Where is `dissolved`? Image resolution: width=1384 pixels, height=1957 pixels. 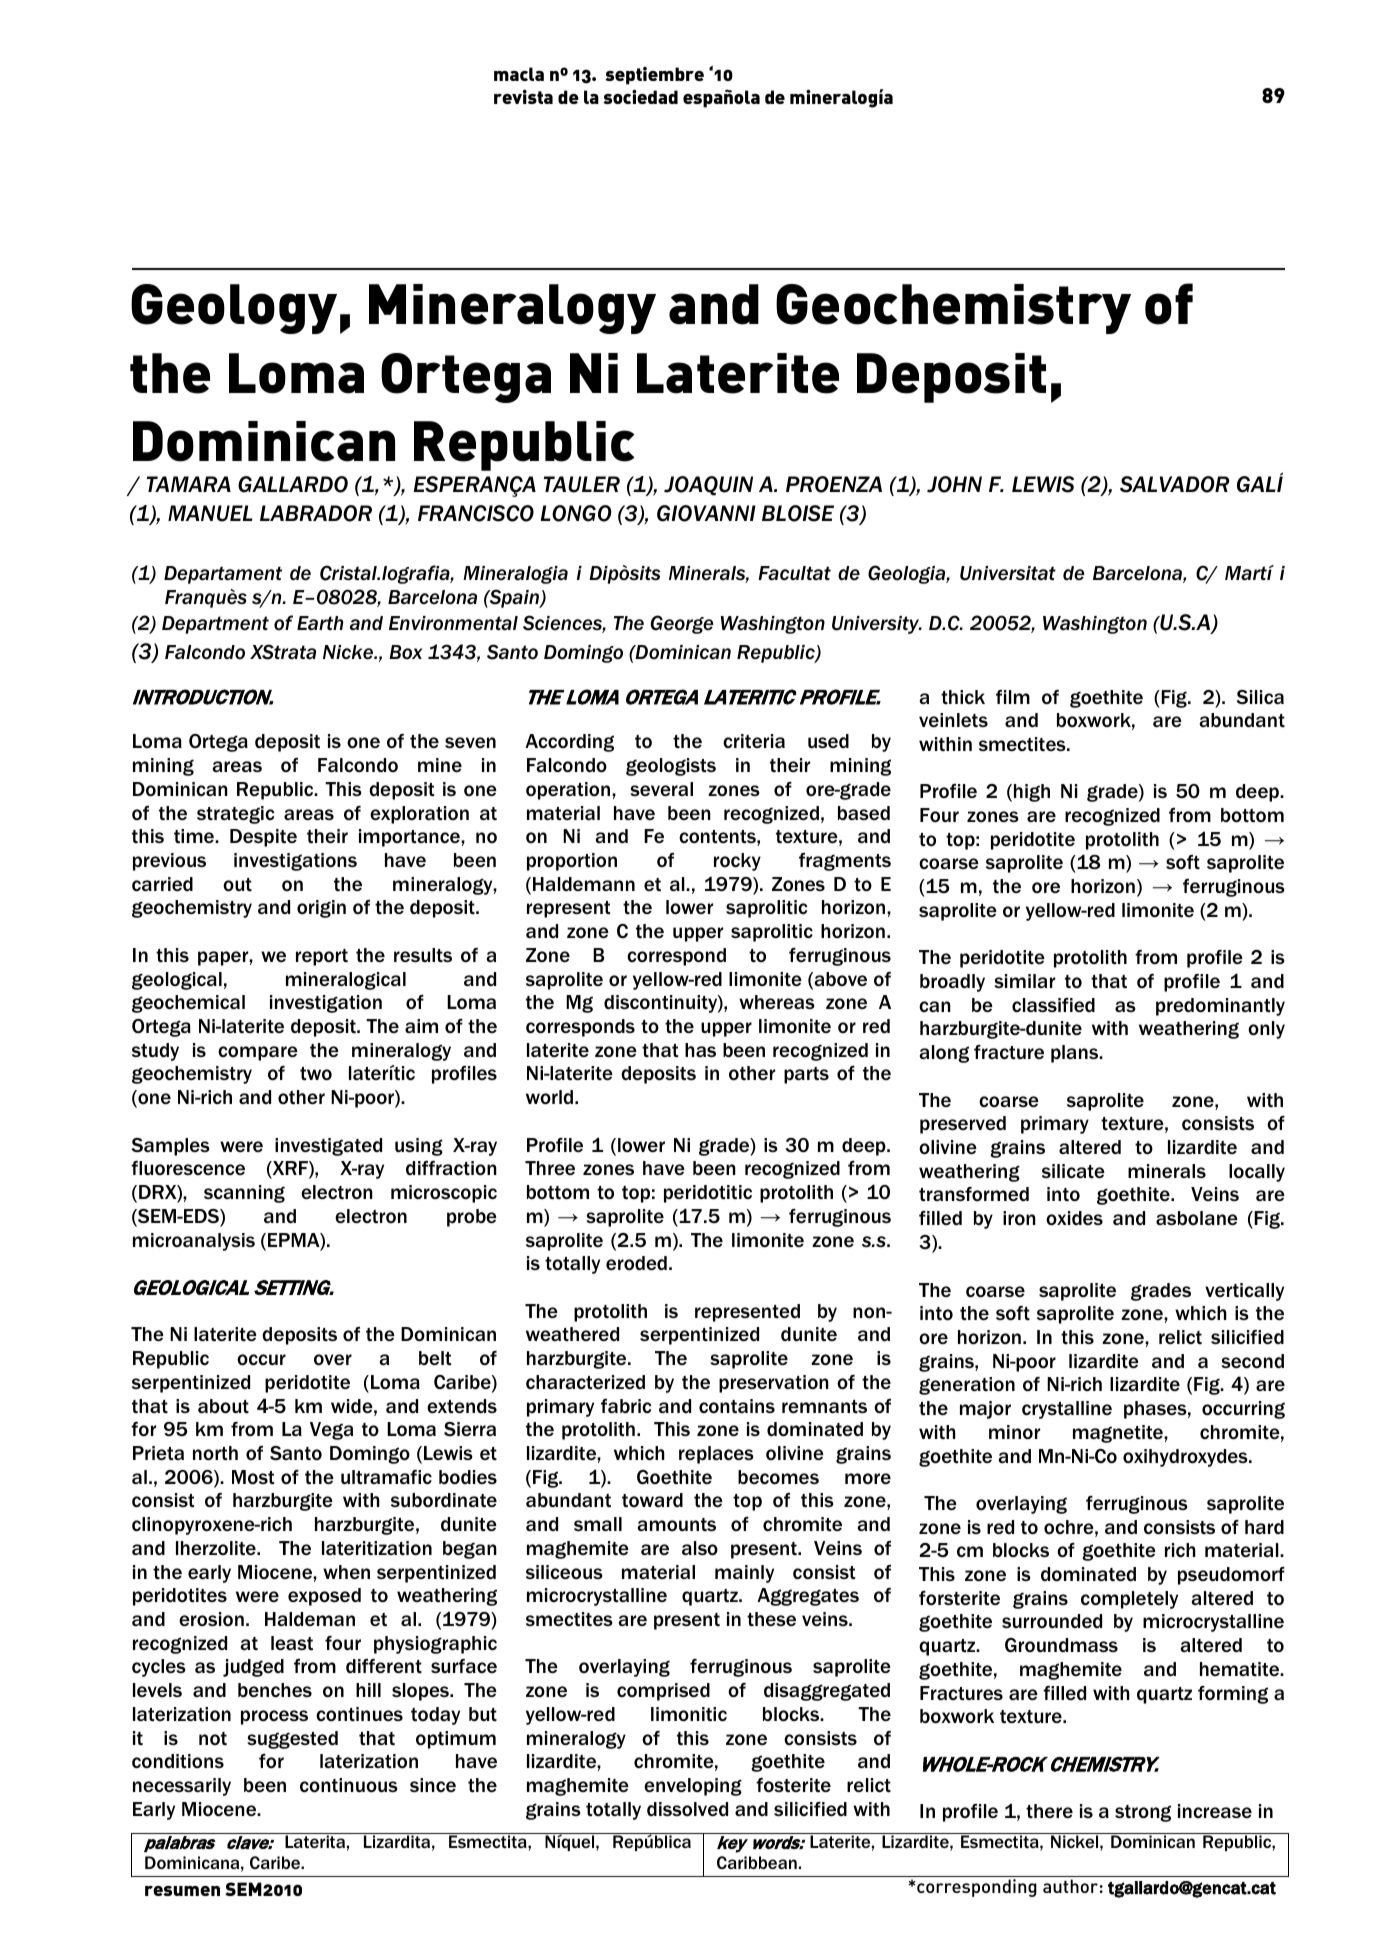 dissolved is located at coordinates (687, 1809).
